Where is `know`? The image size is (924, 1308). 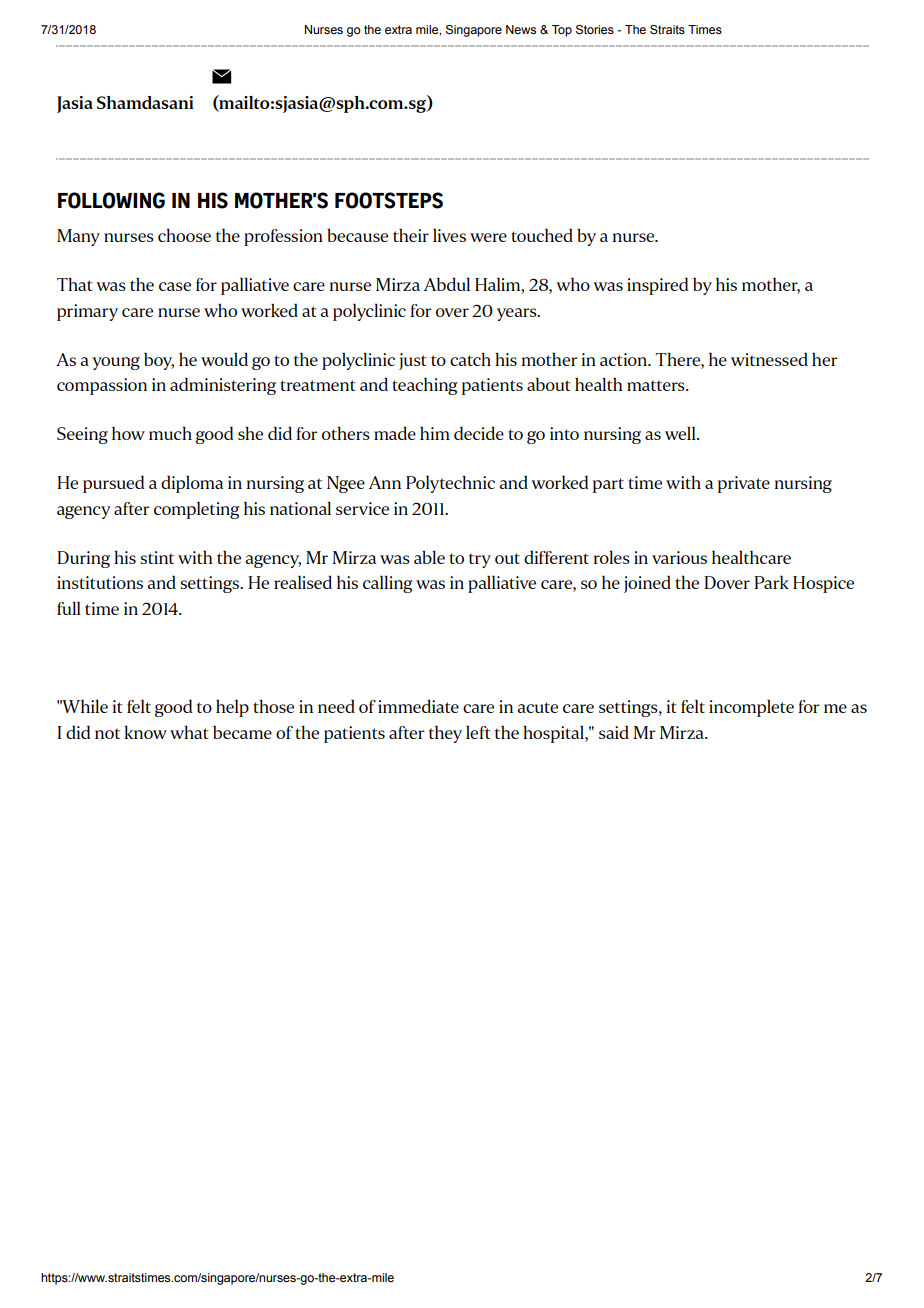 know is located at coordinates (145, 732).
